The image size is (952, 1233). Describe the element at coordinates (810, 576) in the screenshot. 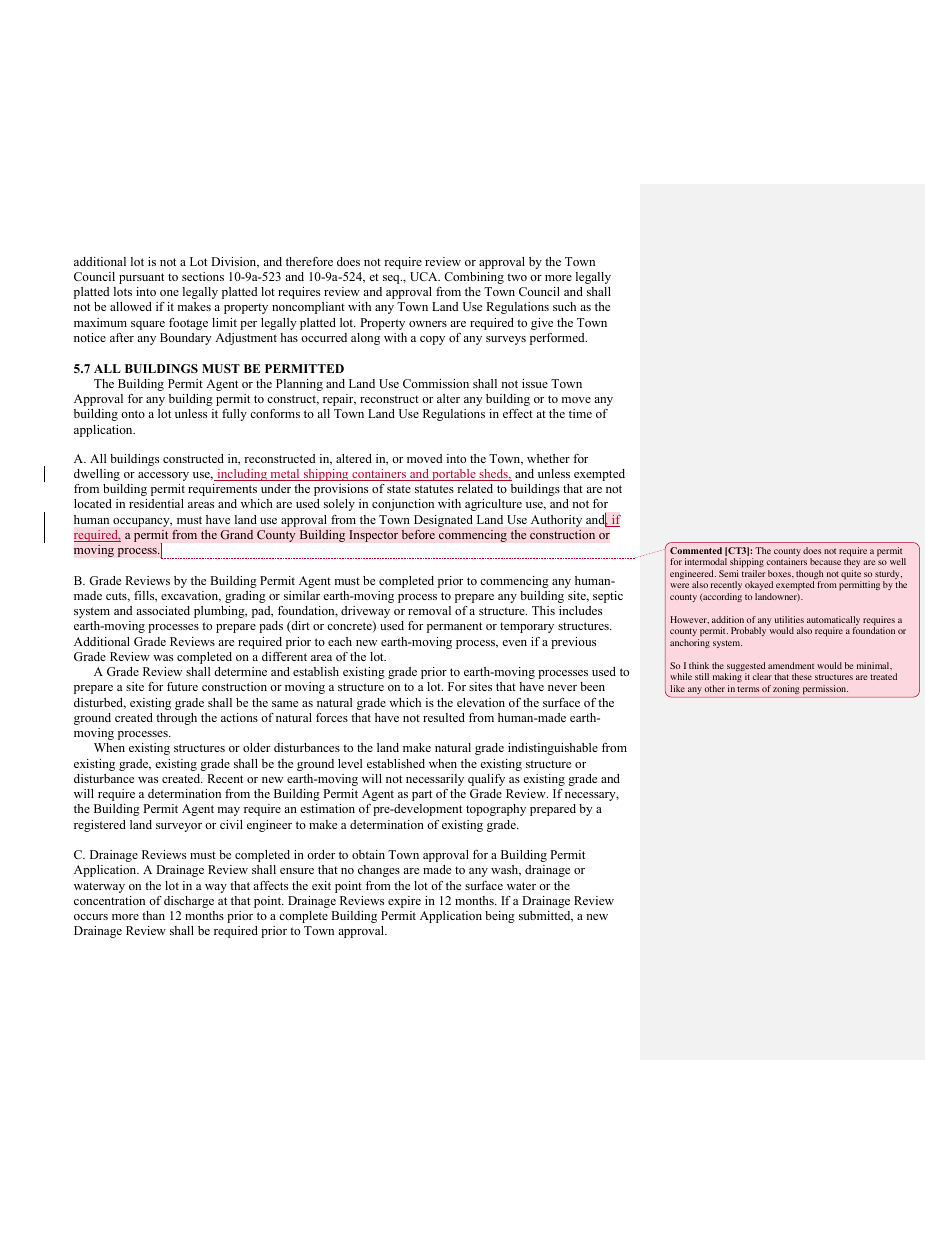

I see `though` at that location.
